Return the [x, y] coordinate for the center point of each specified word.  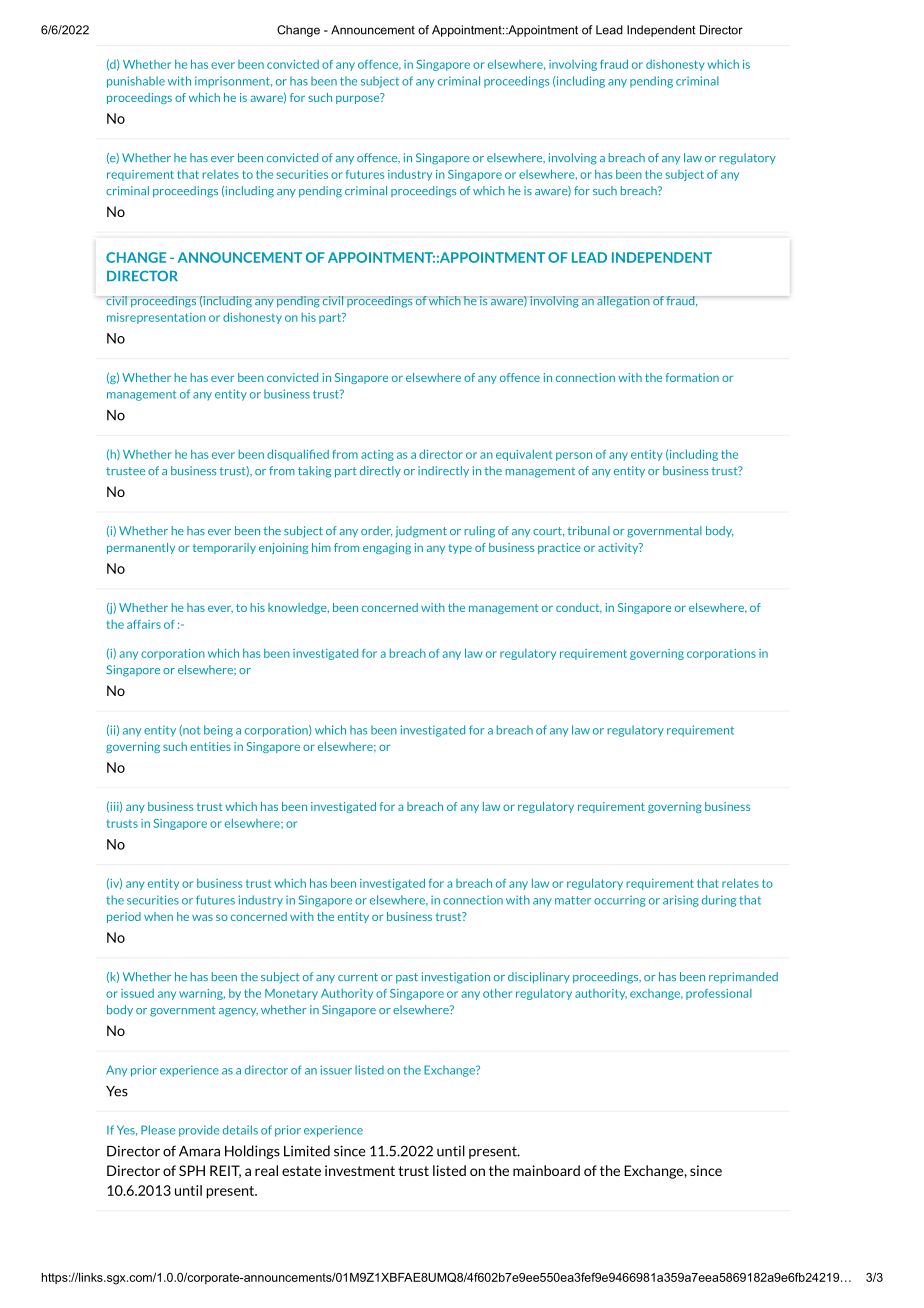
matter [573, 900]
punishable [136, 82]
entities [210, 746]
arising [681, 901]
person [574, 456]
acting [377, 455]
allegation [623, 302]
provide [199, 1131]
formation [692, 377]
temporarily [224, 548]
